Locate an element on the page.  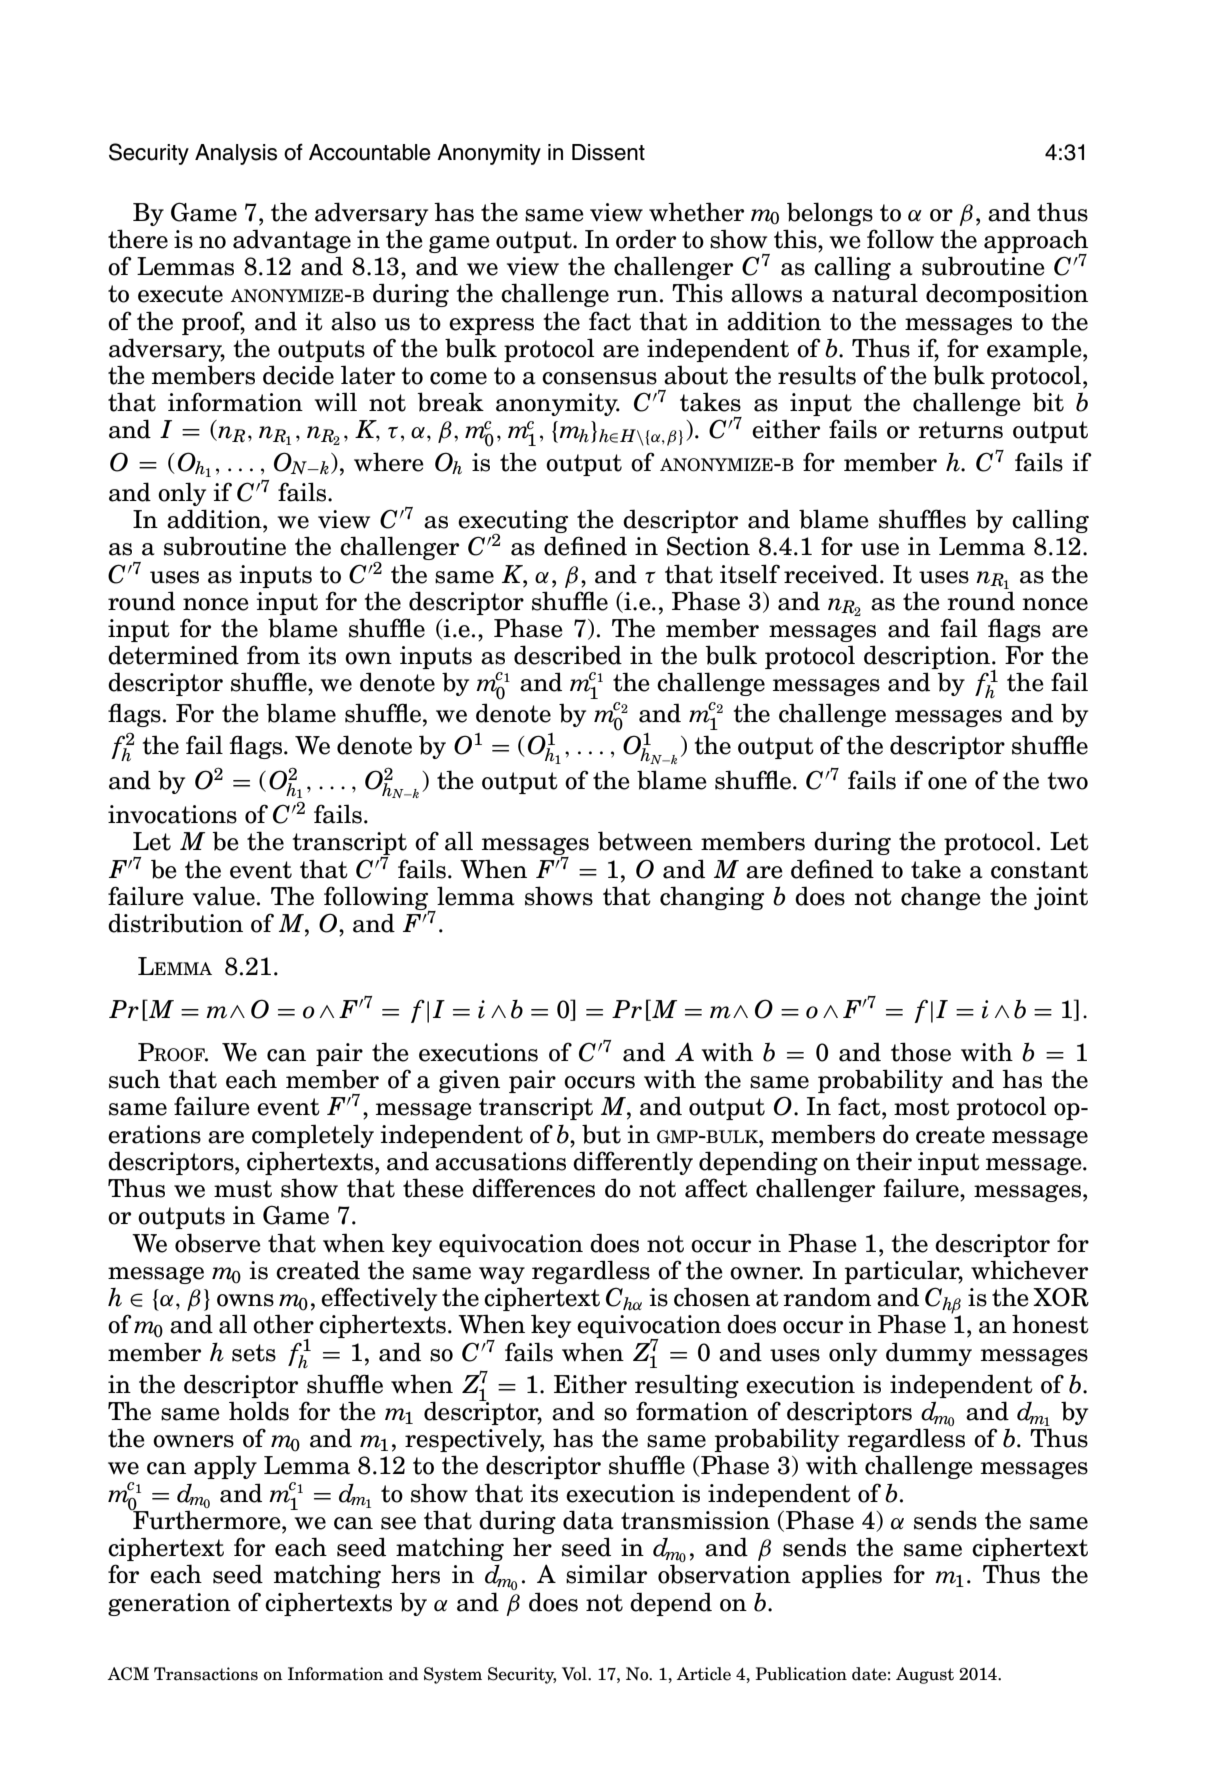
described is located at coordinates (568, 655).
